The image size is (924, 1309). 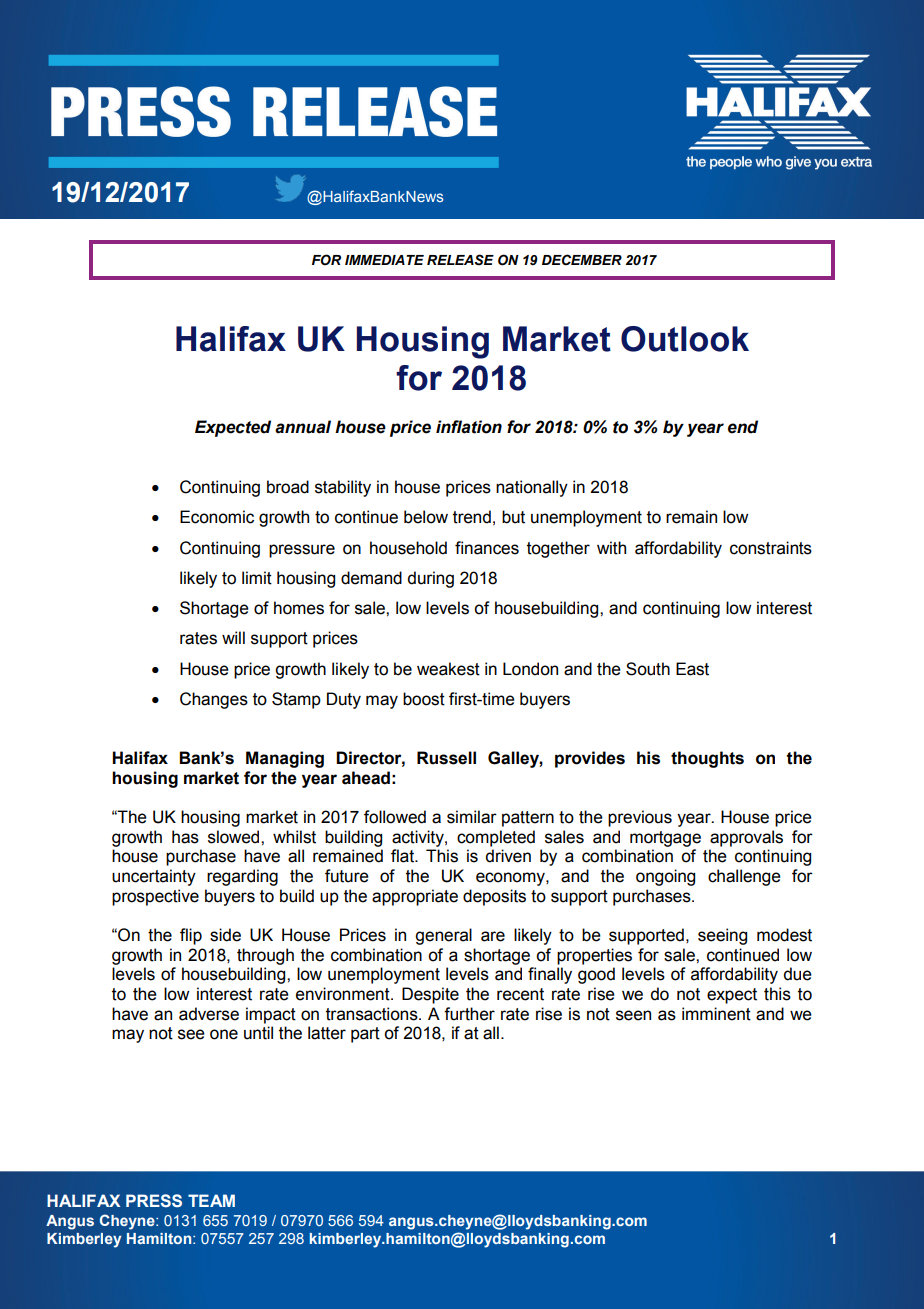 What do you see at coordinates (744, 877) in the screenshot?
I see `challenge` at bounding box center [744, 877].
